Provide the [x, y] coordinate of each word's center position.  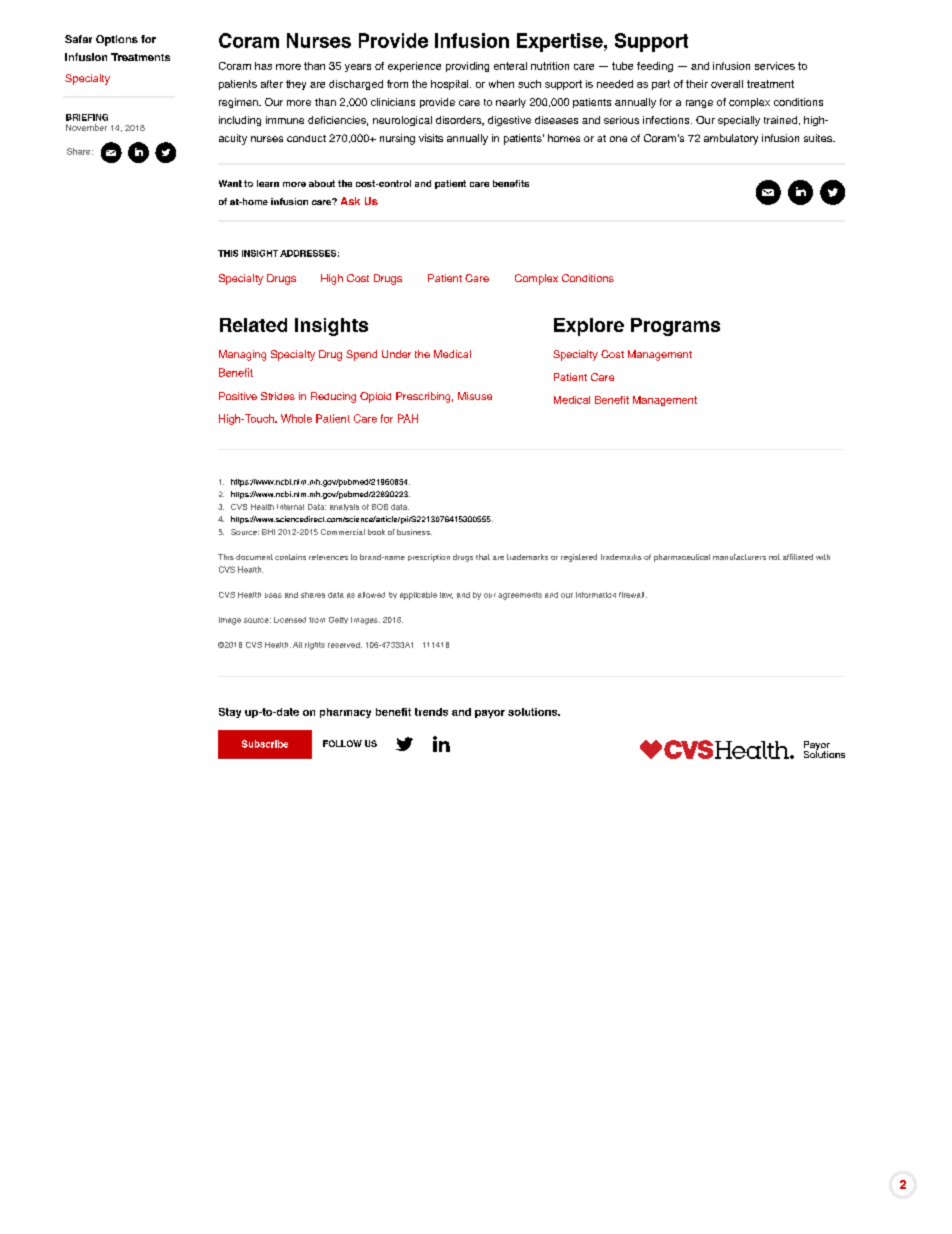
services [775, 66]
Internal [290, 507]
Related [253, 325]
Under [396, 354]
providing [467, 67]
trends [431, 712]
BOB [380, 507]
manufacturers [739, 557]
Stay [230, 713]
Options [117, 40]
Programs [675, 327]
